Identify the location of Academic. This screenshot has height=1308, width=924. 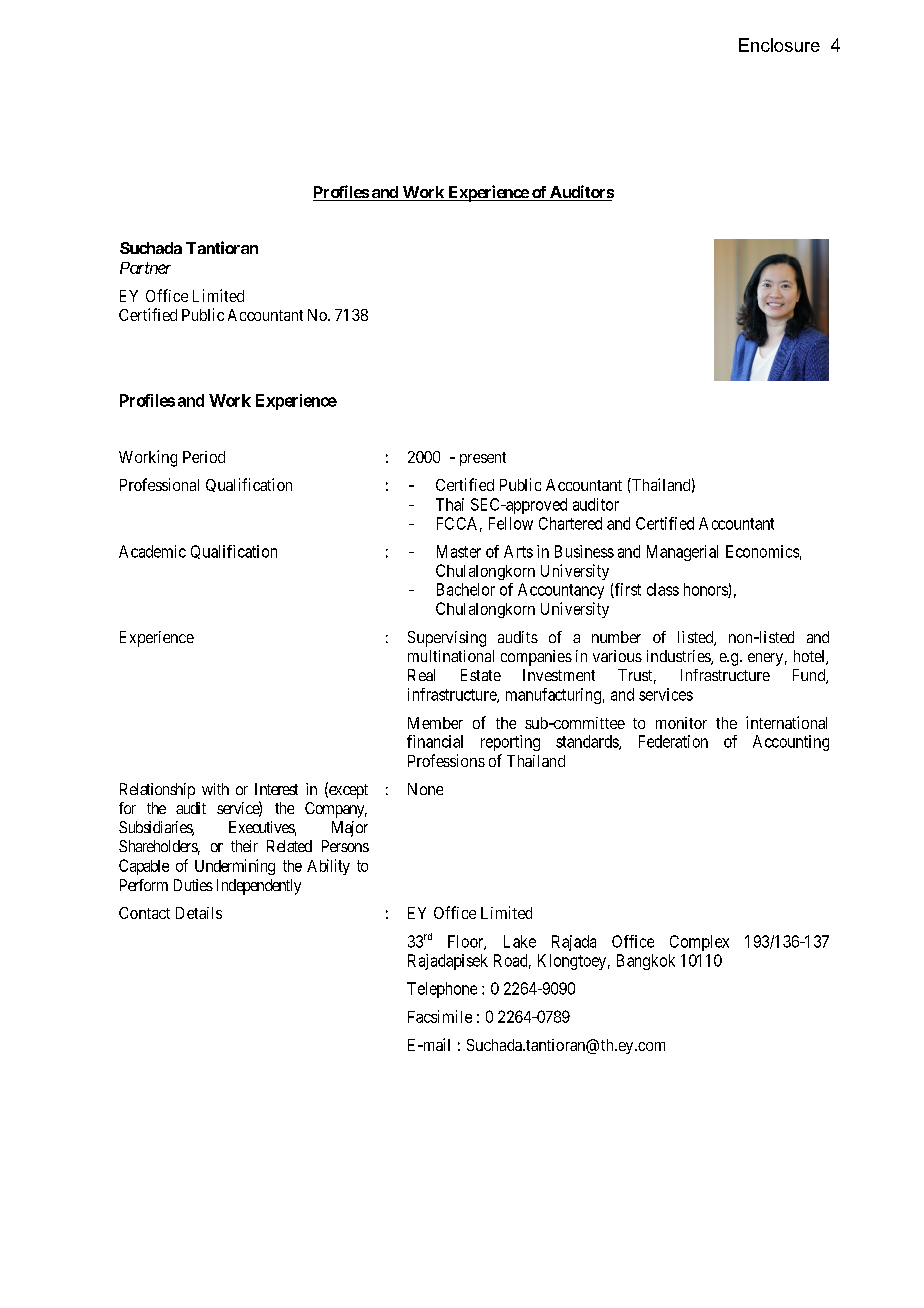
(152, 551).
